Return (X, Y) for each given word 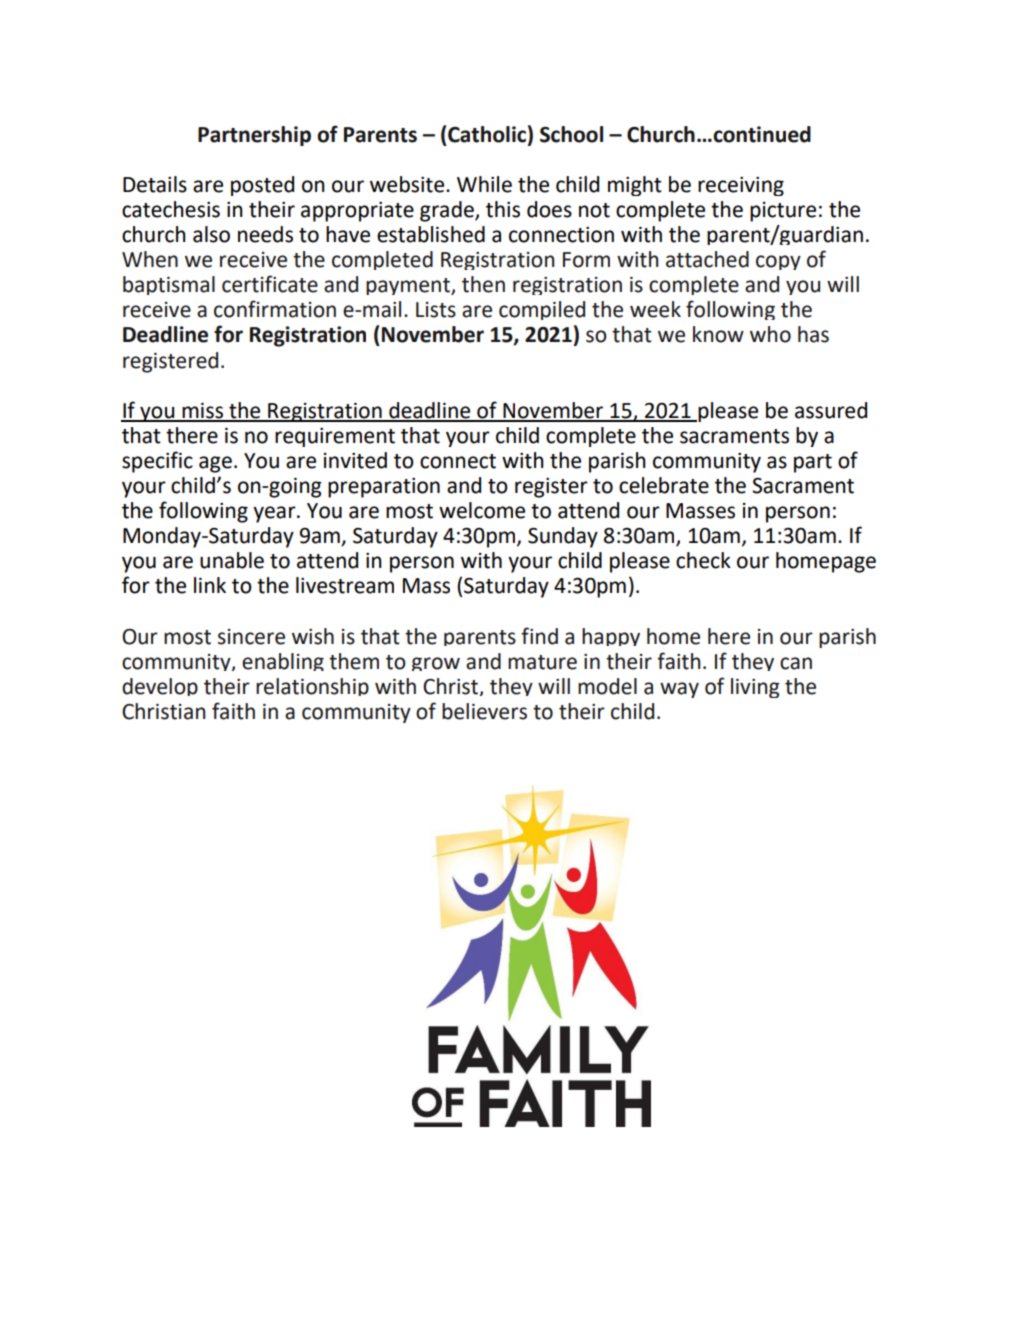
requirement (335, 437)
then (483, 284)
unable (232, 560)
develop (160, 687)
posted (262, 186)
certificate (270, 284)
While (484, 184)
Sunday (563, 537)
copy (778, 262)
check (703, 560)
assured (831, 410)
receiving (741, 186)
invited (355, 460)
